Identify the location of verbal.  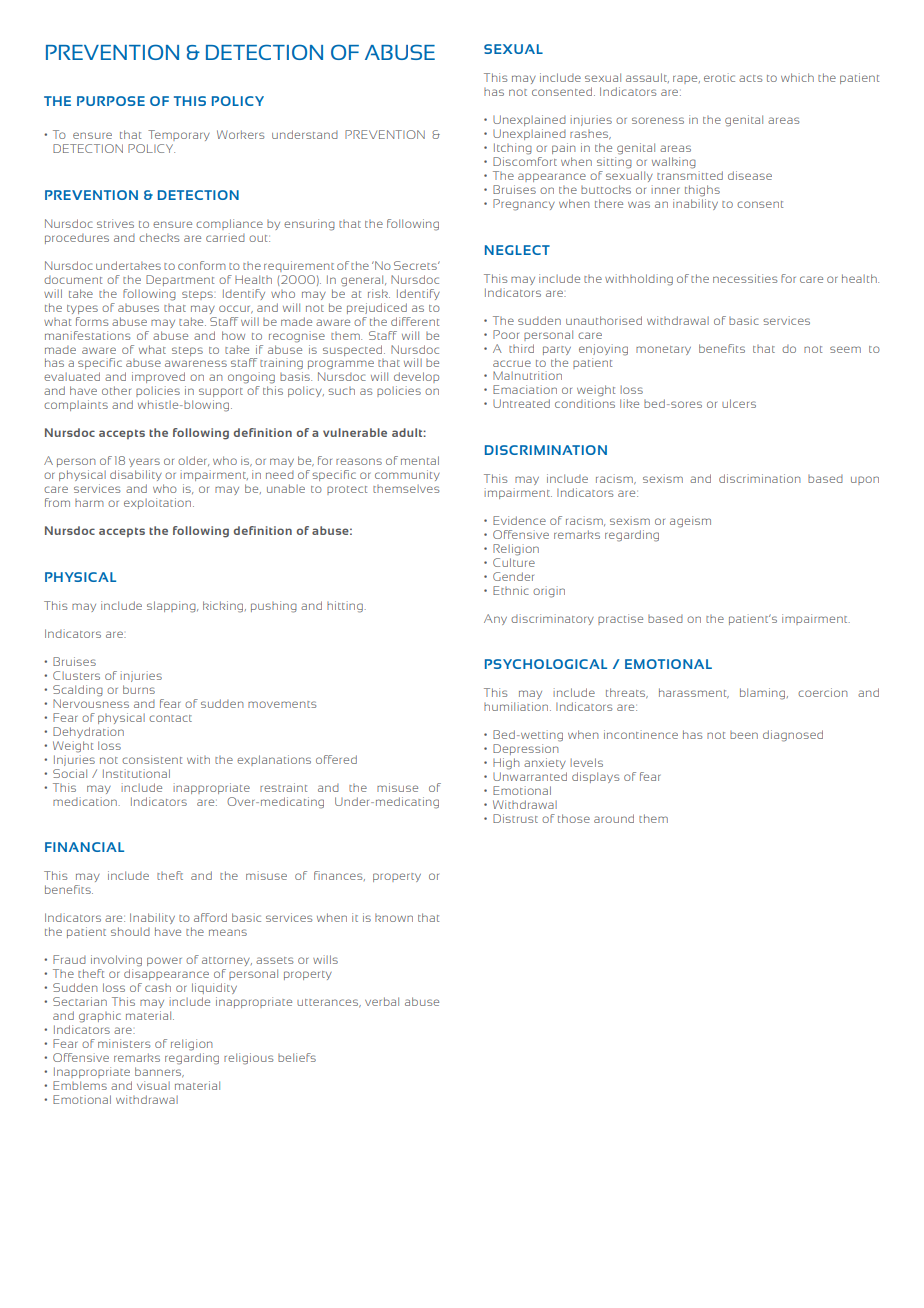
(382, 1001).
